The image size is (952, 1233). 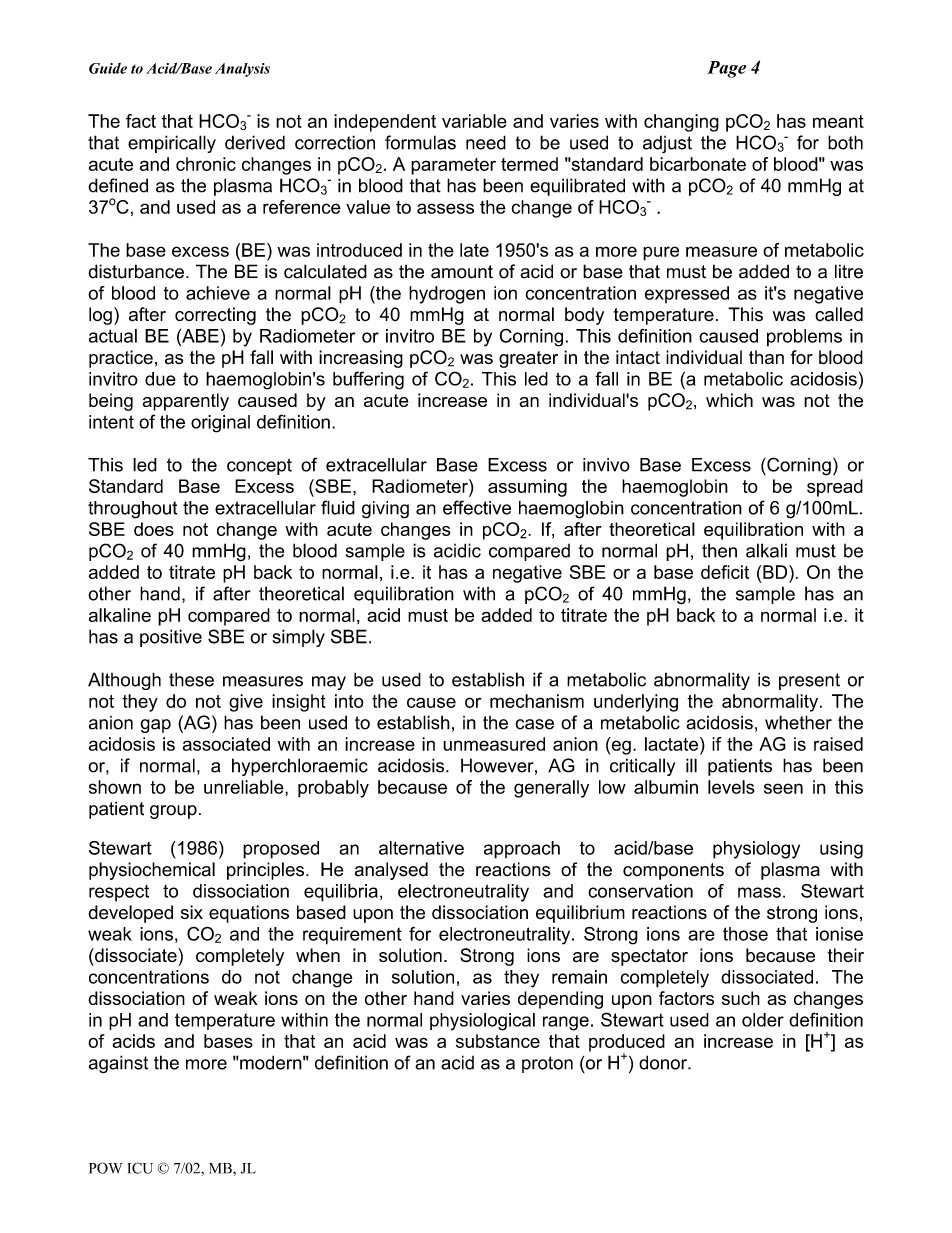 What do you see at coordinates (725, 572) in the screenshot?
I see `deficit` at bounding box center [725, 572].
